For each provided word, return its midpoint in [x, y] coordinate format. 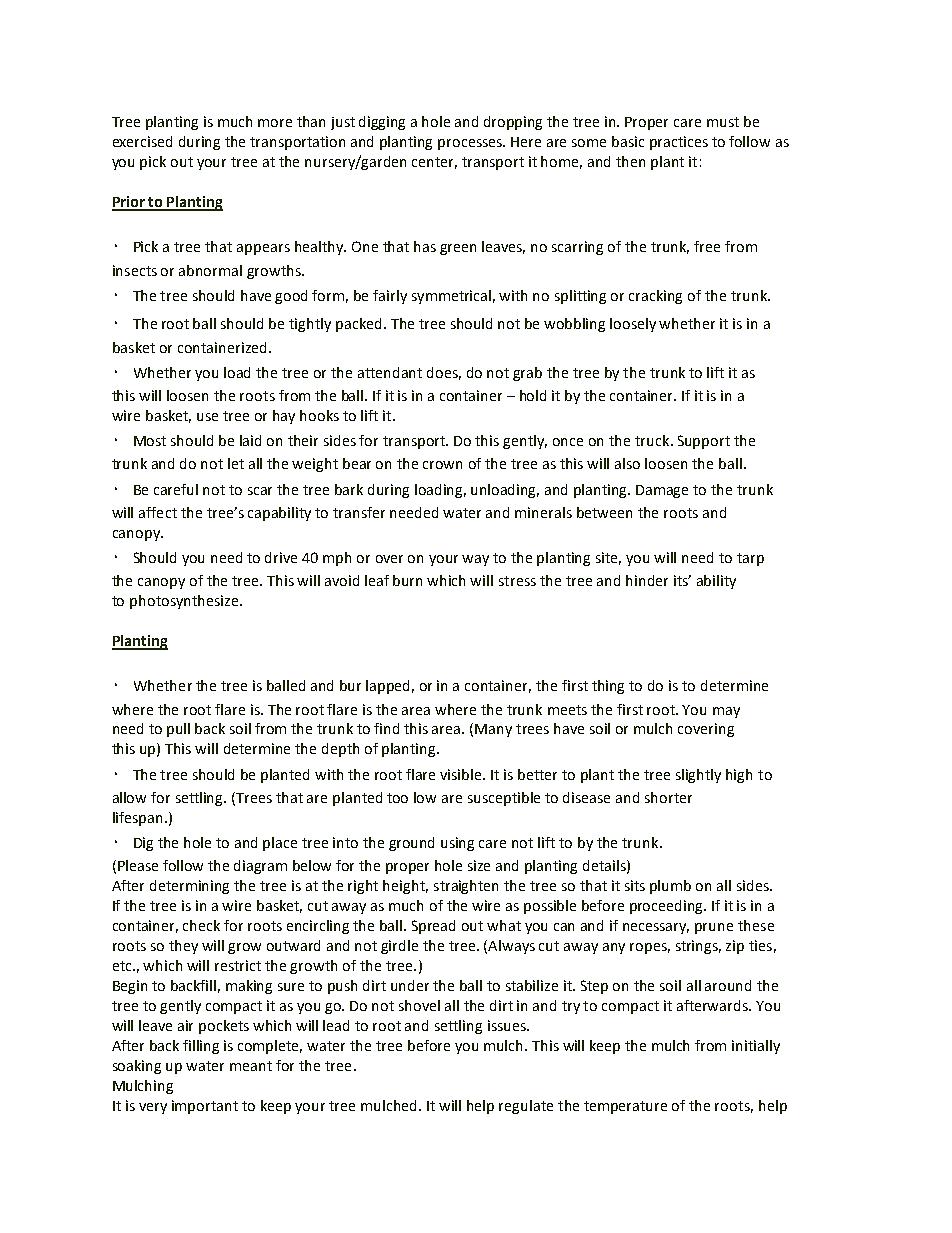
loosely [633, 325]
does [444, 373]
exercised [142, 141]
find [386, 728]
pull [178, 730]
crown [442, 465]
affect [158, 512]
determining [189, 887]
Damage [662, 491]
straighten [466, 887]
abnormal [210, 270]
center [434, 163]
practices [679, 143]
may [726, 712]
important [205, 1107]
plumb [670, 887]
